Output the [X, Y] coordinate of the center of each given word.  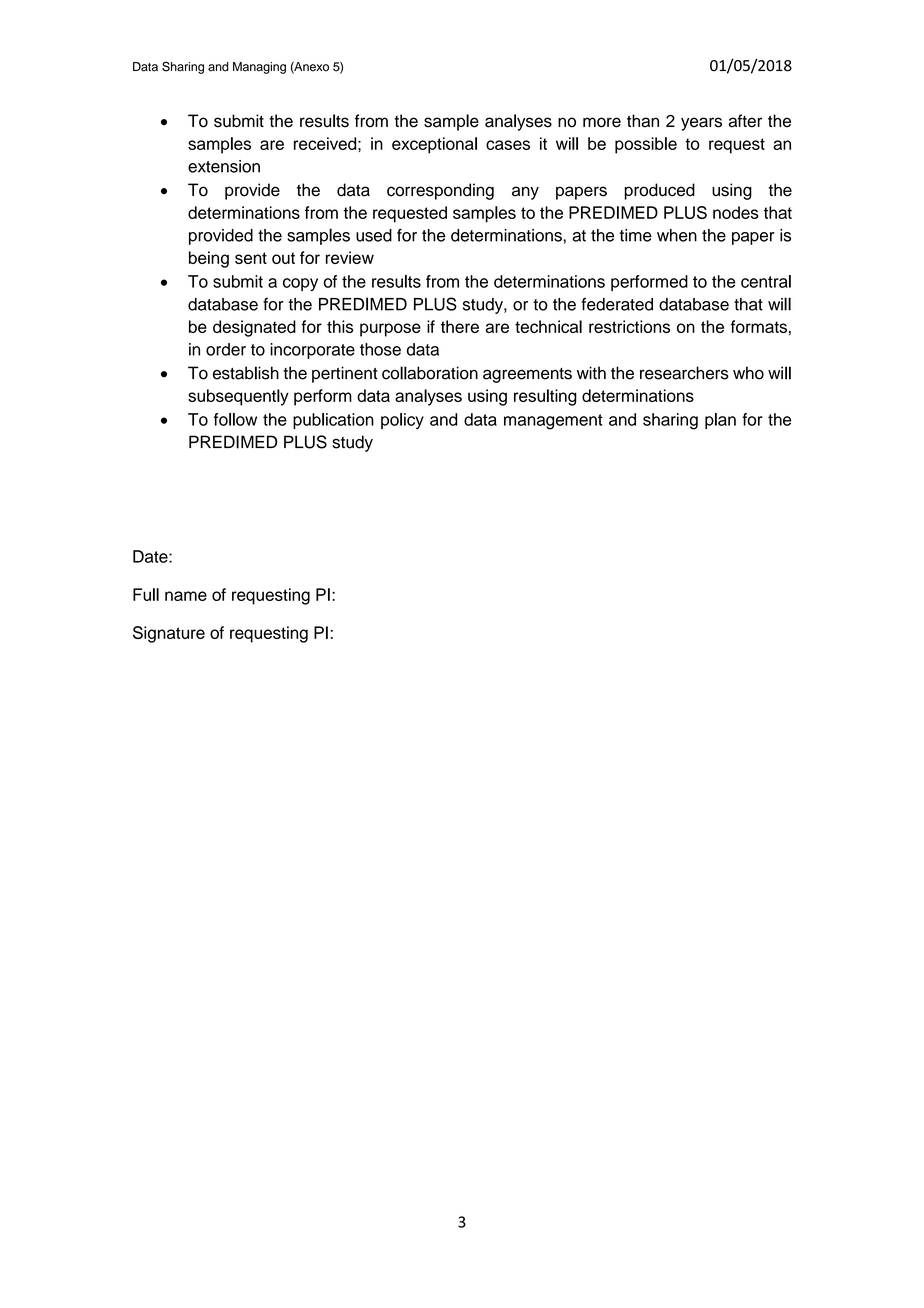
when [677, 235]
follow [235, 419]
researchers [684, 373]
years [701, 124]
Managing [259, 68]
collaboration [430, 373]
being [209, 259]
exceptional [434, 145]
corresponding [440, 191]
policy [402, 421]
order [226, 349]
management [553, 422]
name [186, 596]
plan [720, 421]
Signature [169, 634]
